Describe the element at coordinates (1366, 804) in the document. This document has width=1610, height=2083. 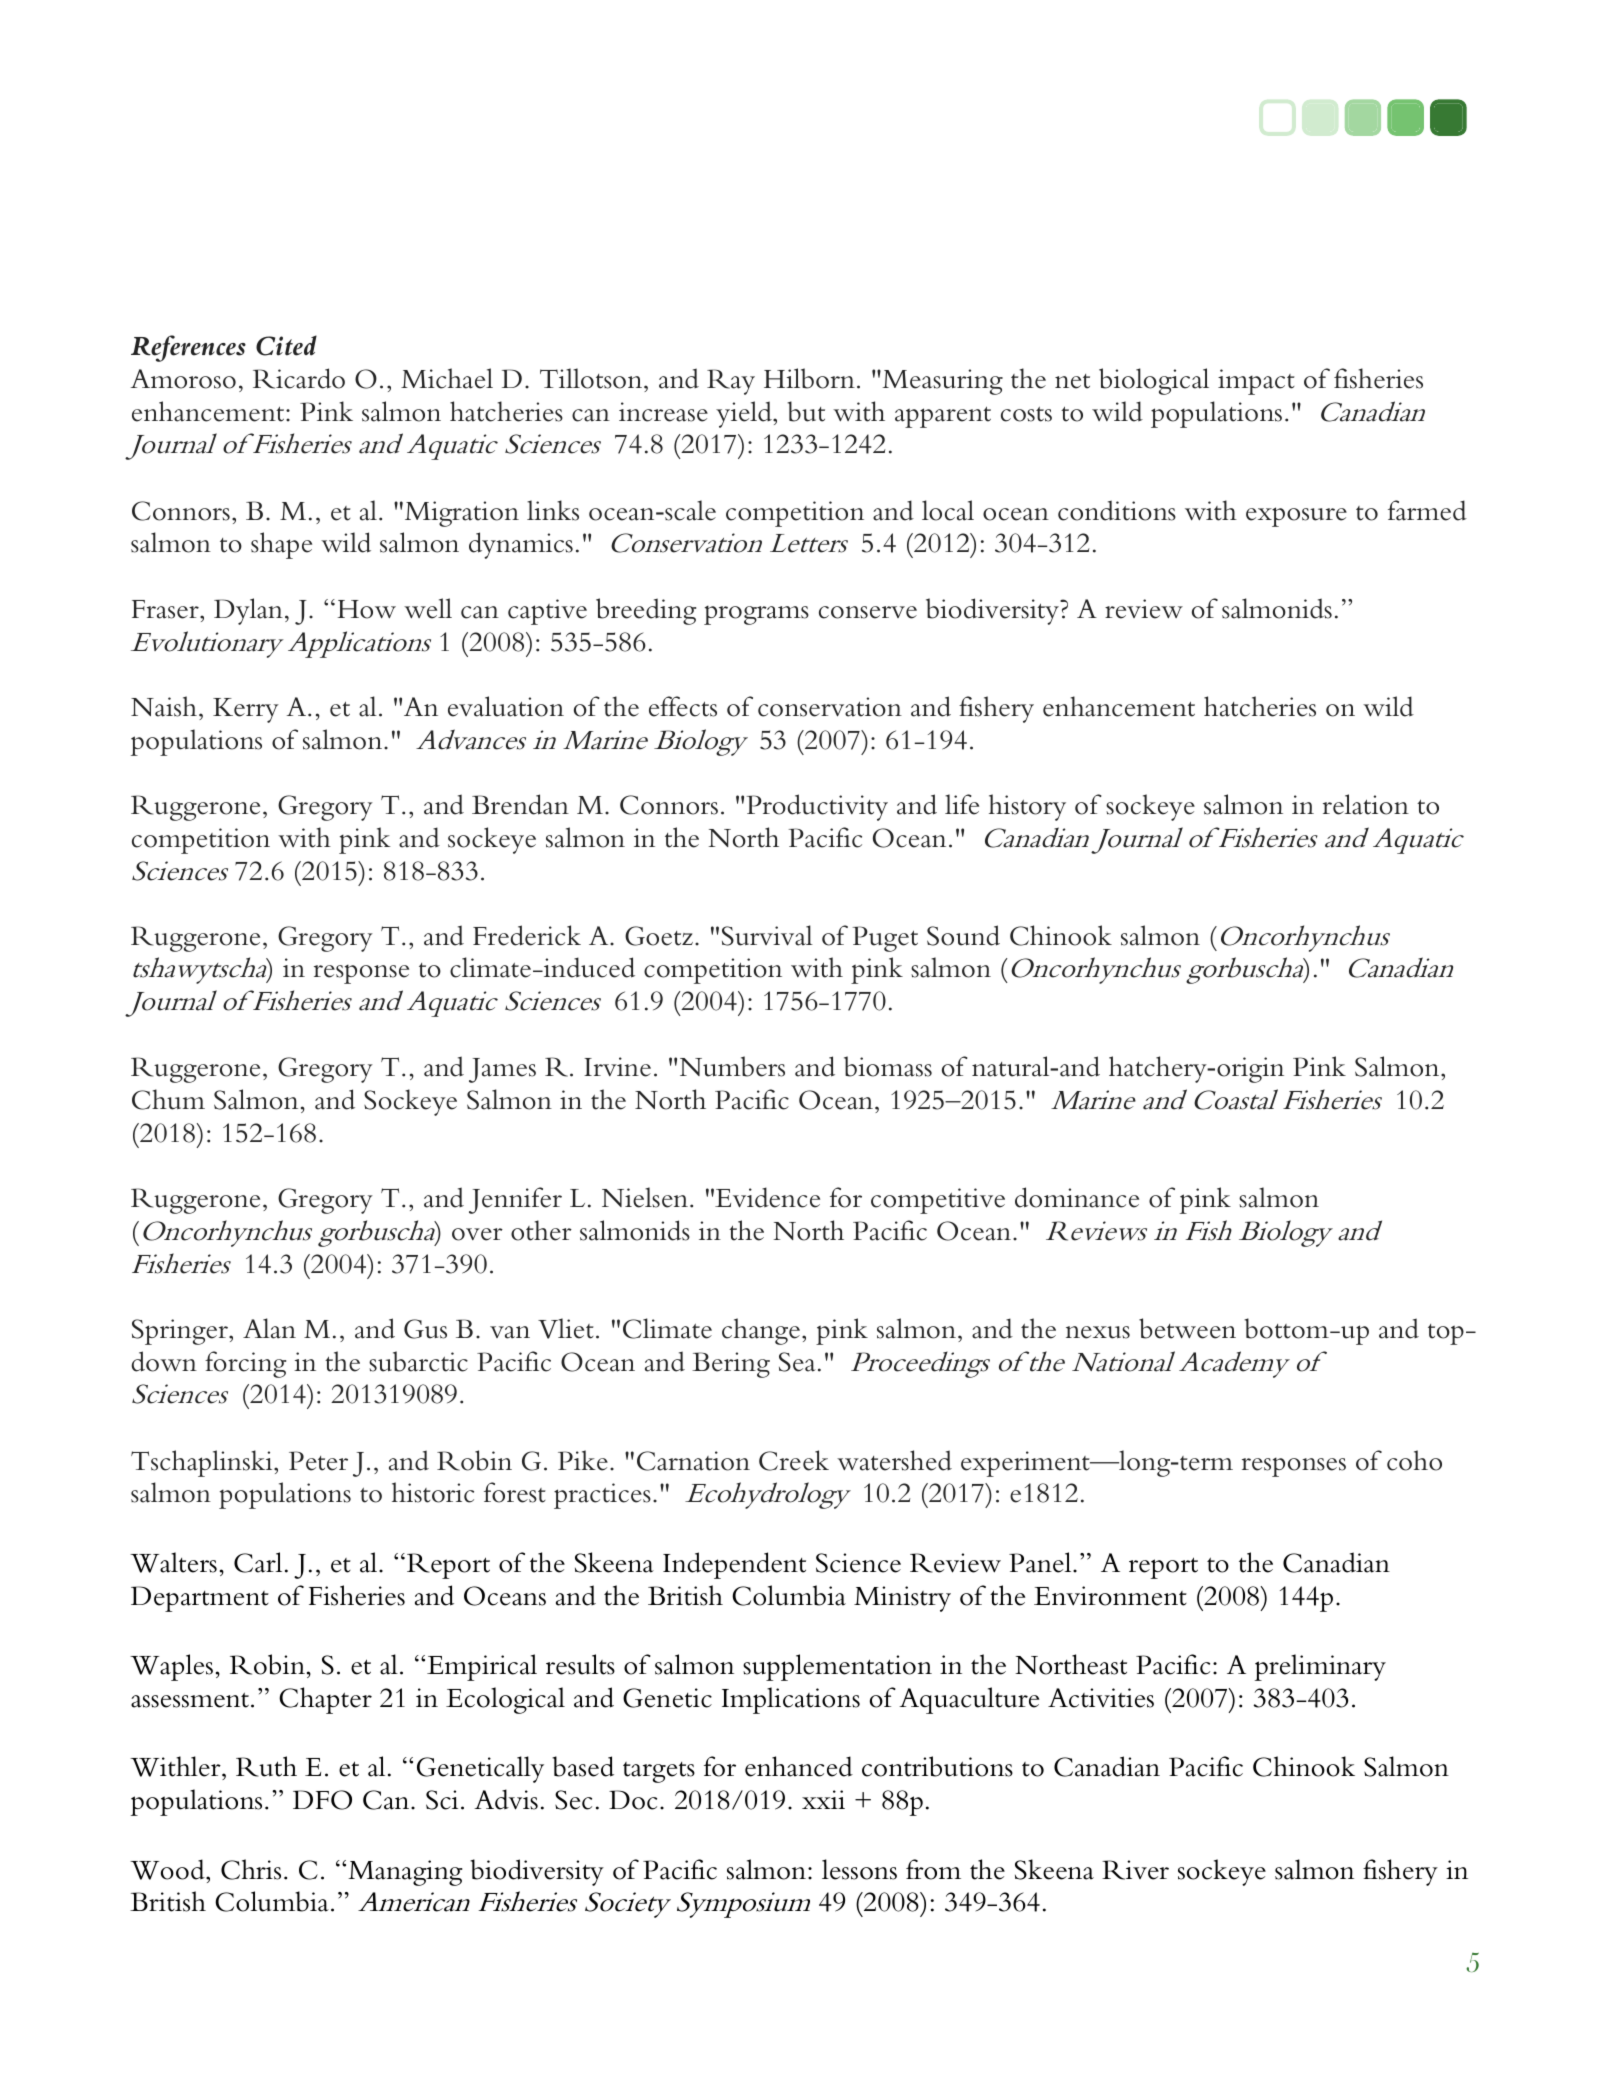
I see `relation` at that location.
